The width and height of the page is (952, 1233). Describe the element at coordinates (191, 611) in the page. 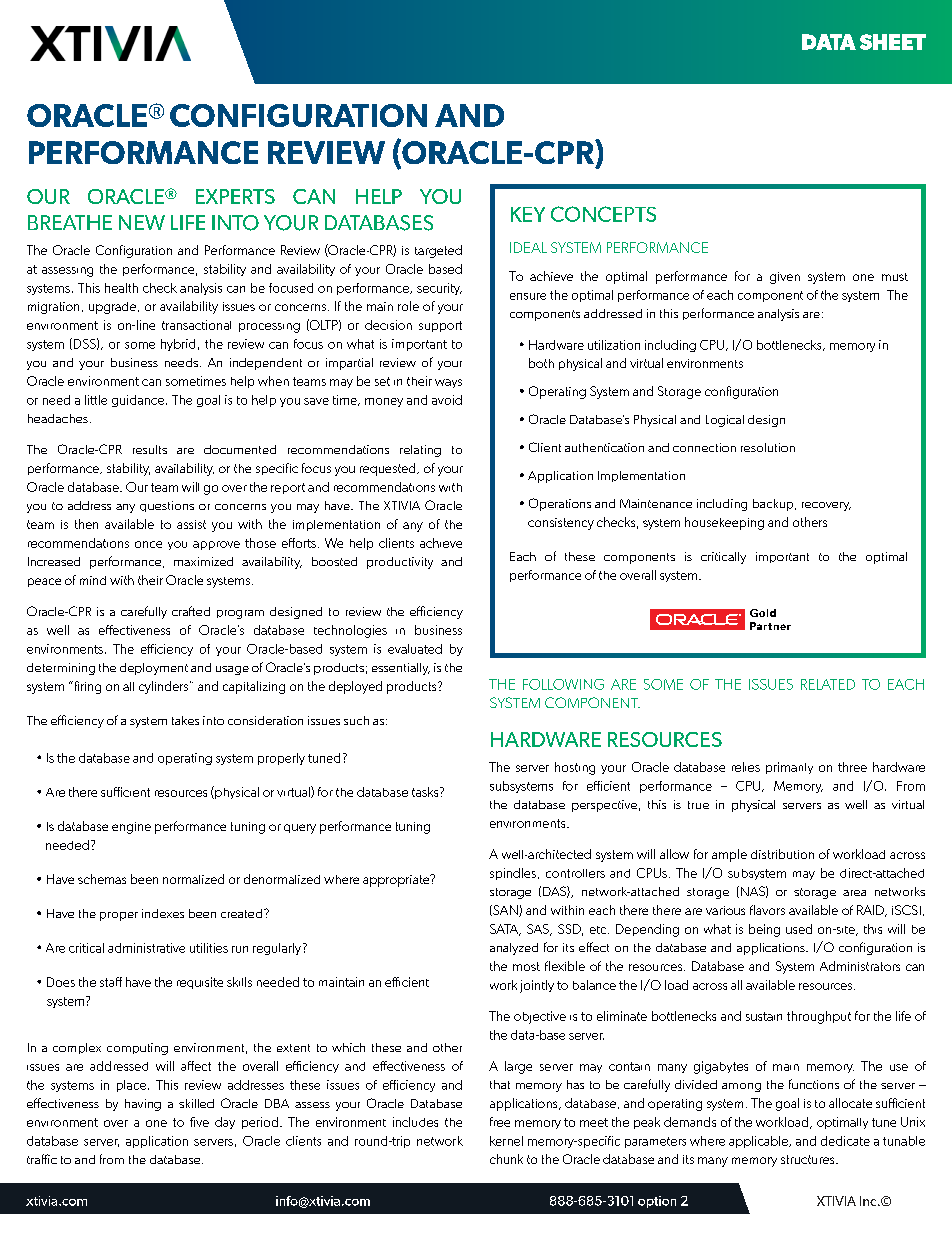

I see `crated` at that location.
